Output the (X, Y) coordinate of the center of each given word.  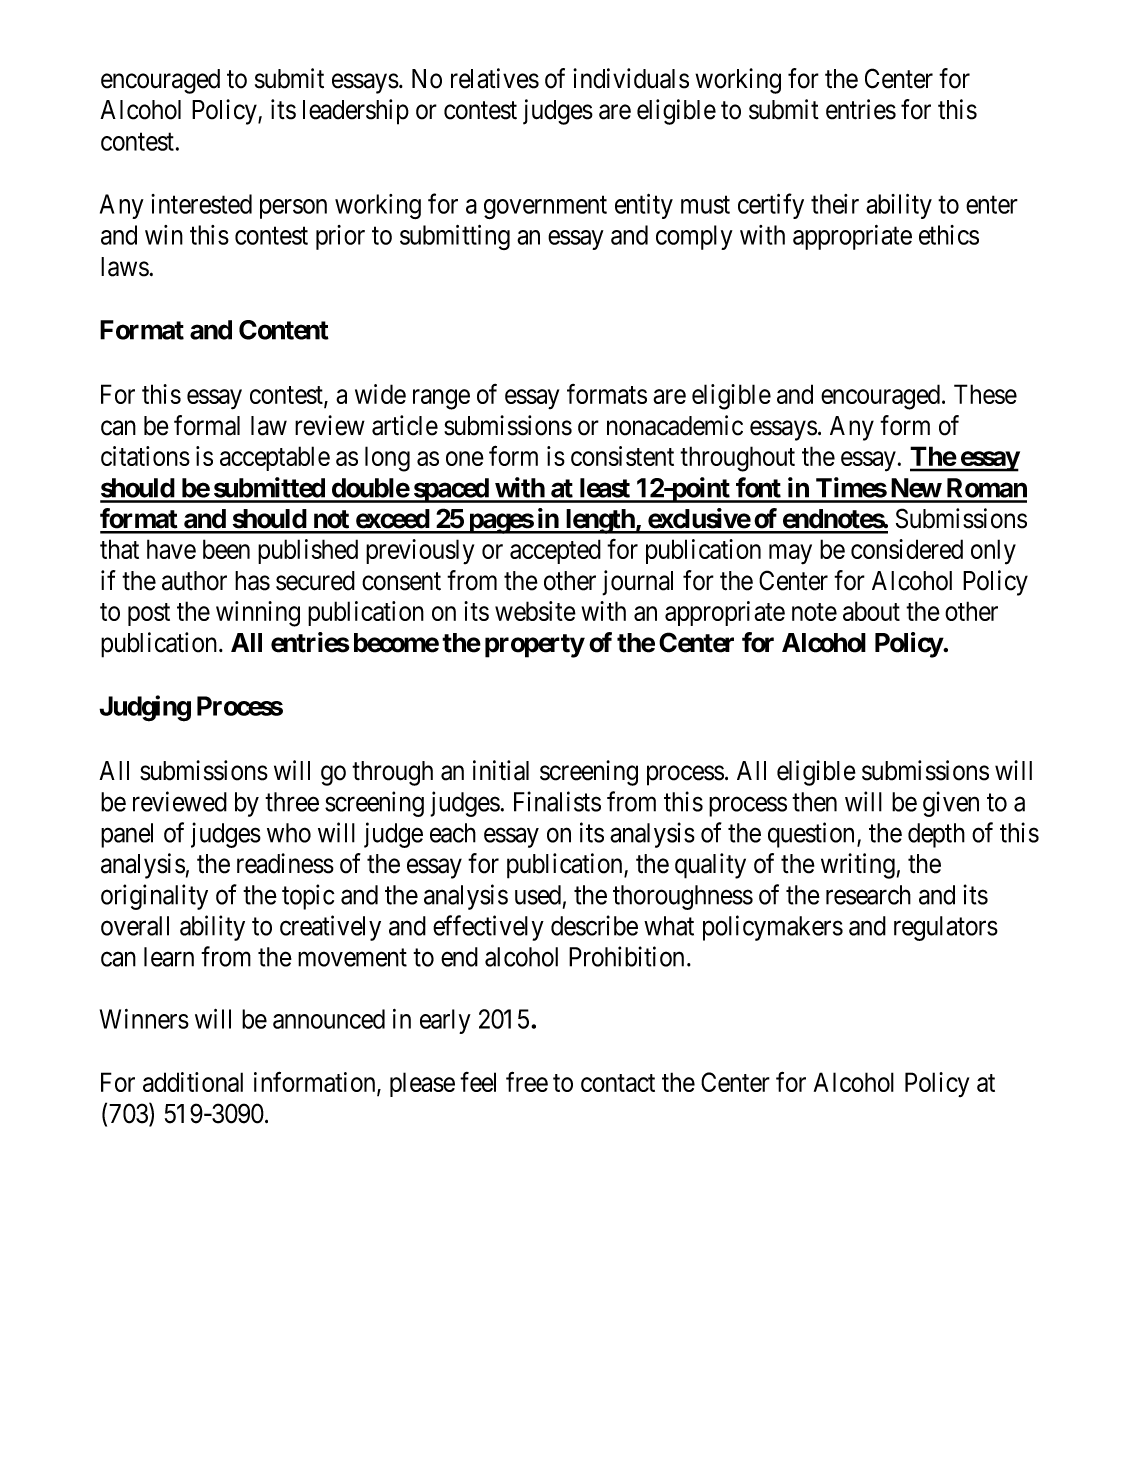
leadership (356, 112)
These (985, 394)
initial (501, 770)
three (292, 802)
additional (193, 1082)
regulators (946, 928)
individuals (631, 78)
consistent (622, 456)
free (527, 1082)
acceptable (275, 458)
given (951, 804)
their (835, 204)
